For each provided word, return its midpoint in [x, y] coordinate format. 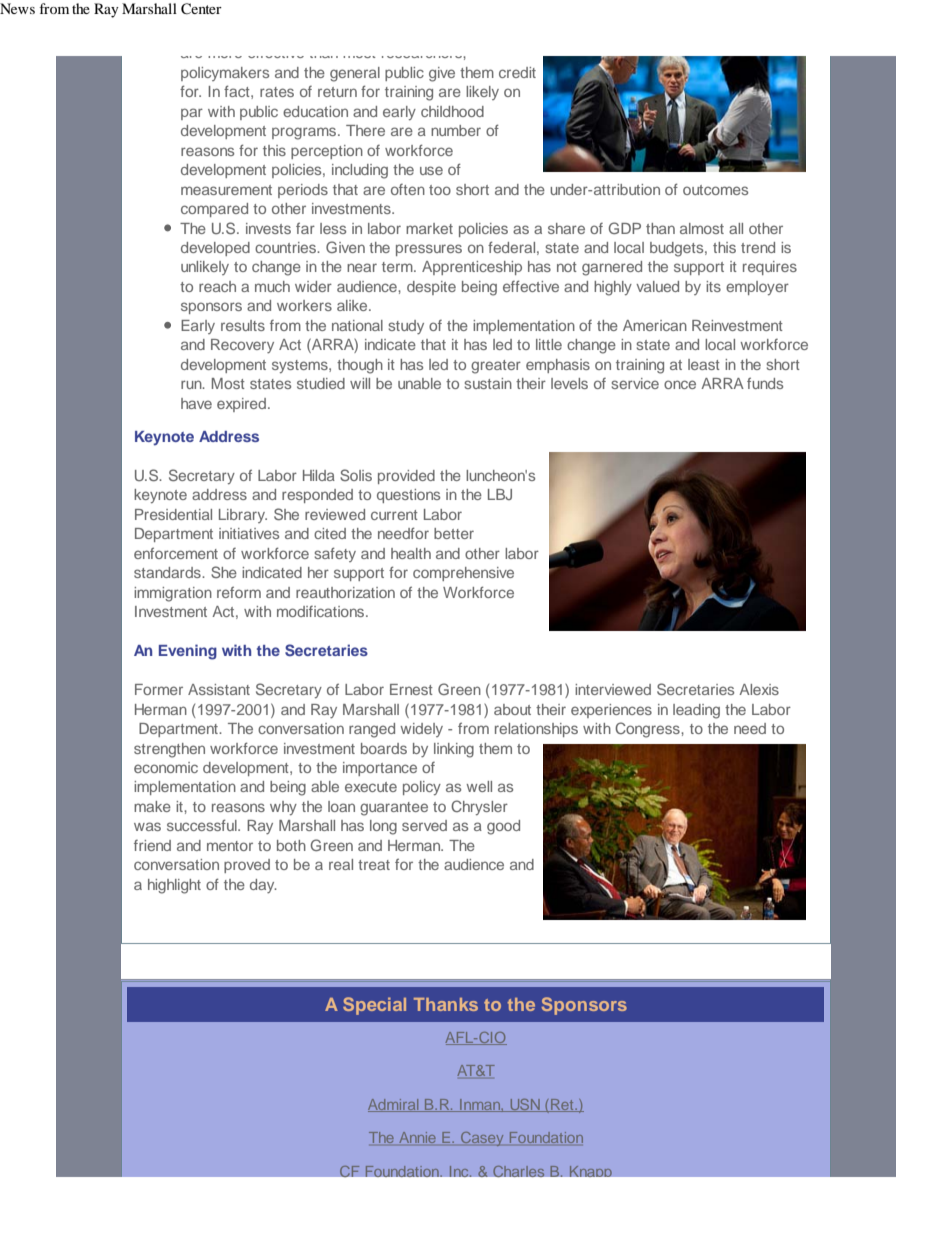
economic [166, 767]
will [360, 383]
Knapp [590, 1171]
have [196, 403]
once [680, 384]
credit [517, 72]
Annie [417, 1137]
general [355, 74]
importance [380, 769]
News [17, 8]
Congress [648, 730]
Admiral [394, 1105]
